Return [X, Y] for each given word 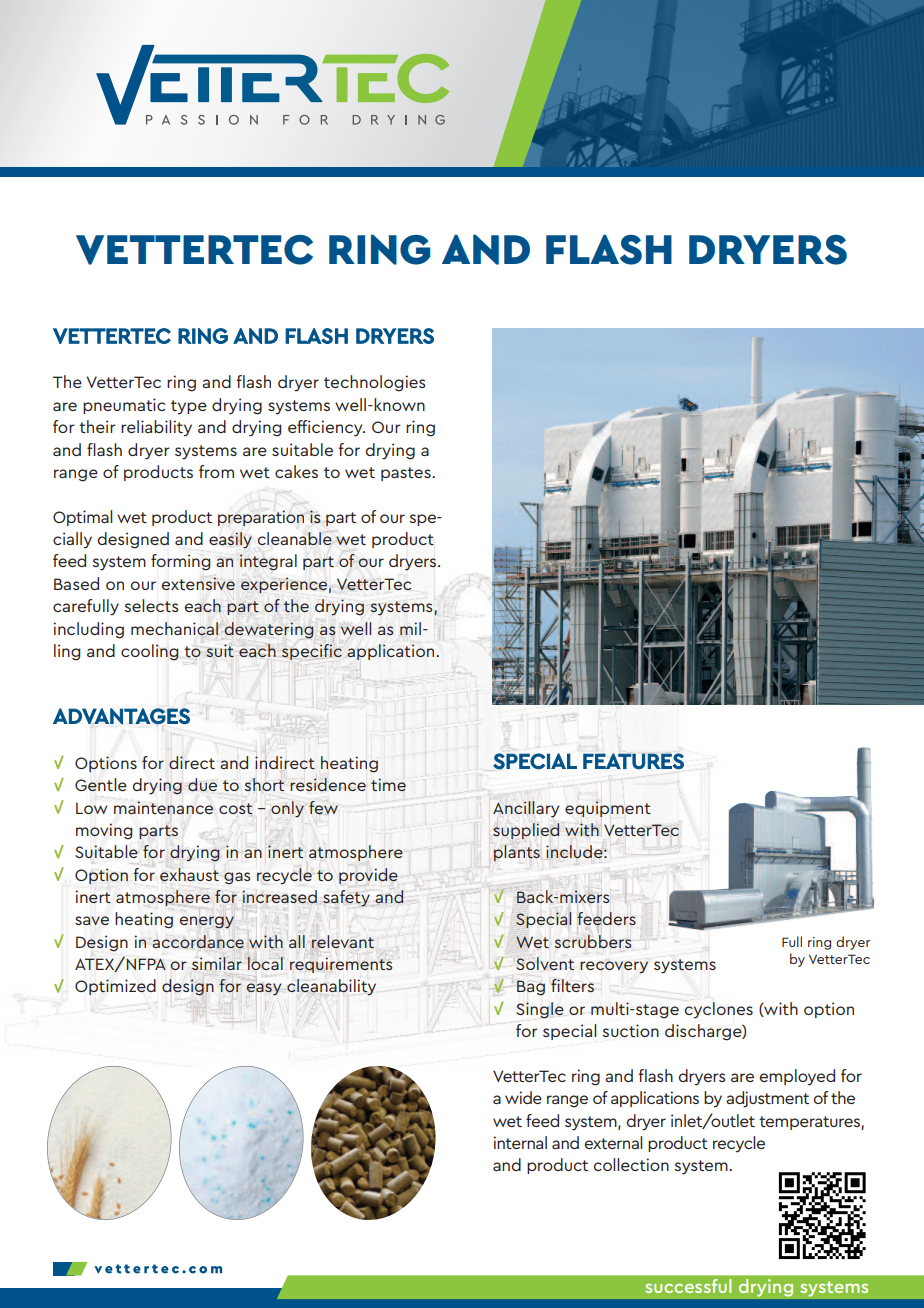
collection [631, 1164]
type [189, 407]
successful [688, 1286]
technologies [374, 383]
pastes [407, 474]
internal [520, 1142]
